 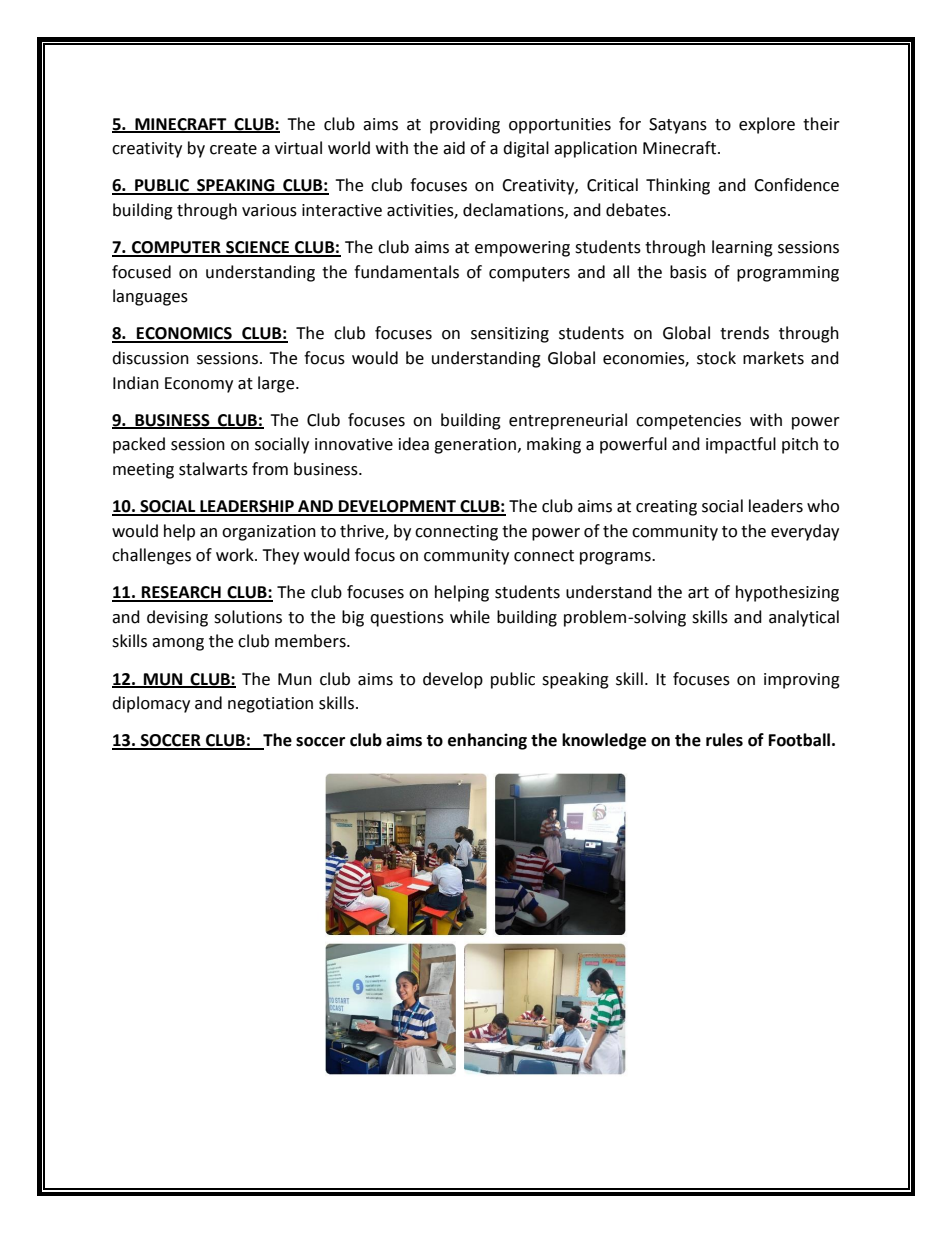 I want to click on generation, so click(x=475, y=446).
